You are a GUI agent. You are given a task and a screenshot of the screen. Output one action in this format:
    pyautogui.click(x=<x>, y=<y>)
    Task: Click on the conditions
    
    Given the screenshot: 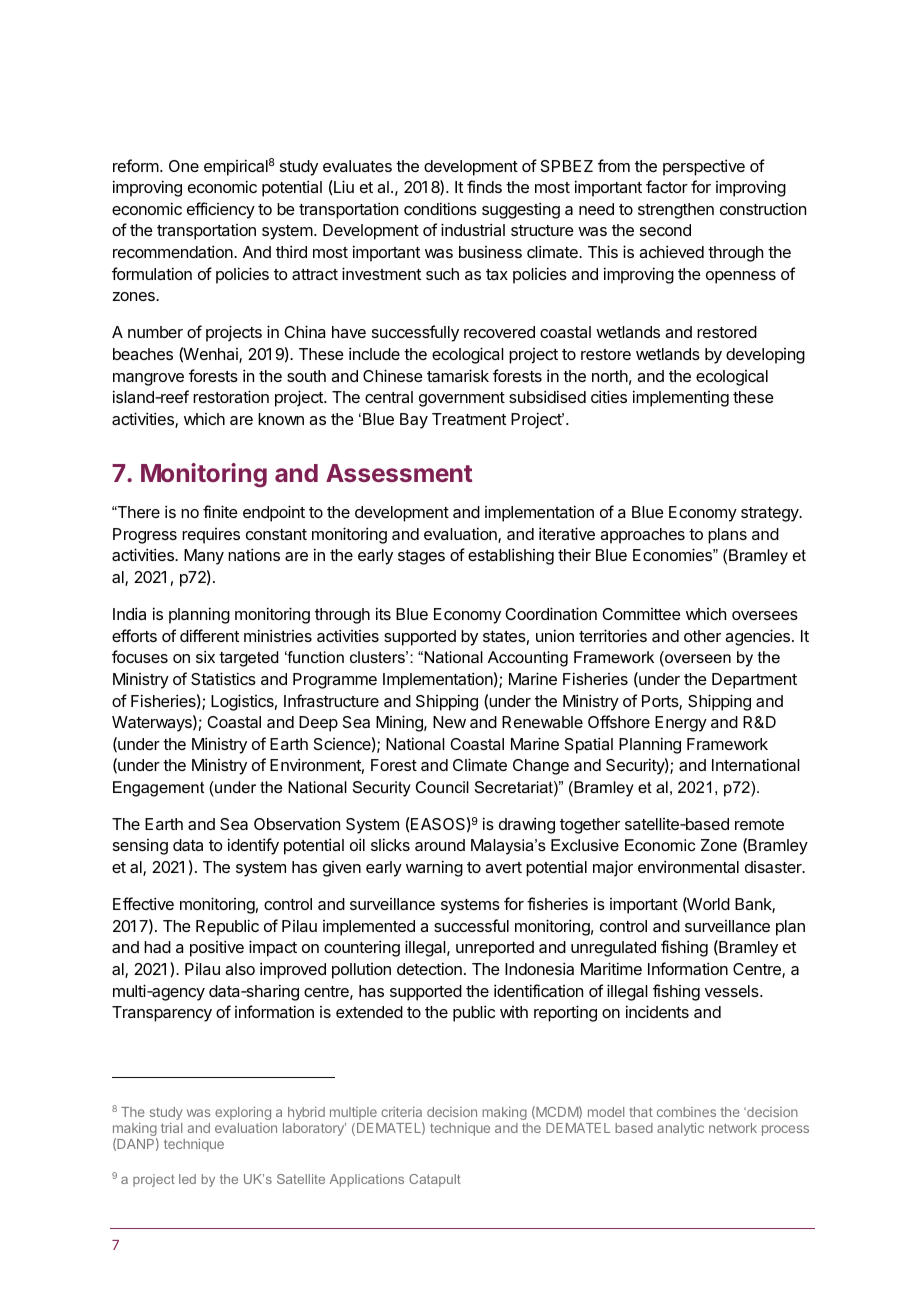 What is the action you would take?
    pyautogui.click(x=440, y=208)
